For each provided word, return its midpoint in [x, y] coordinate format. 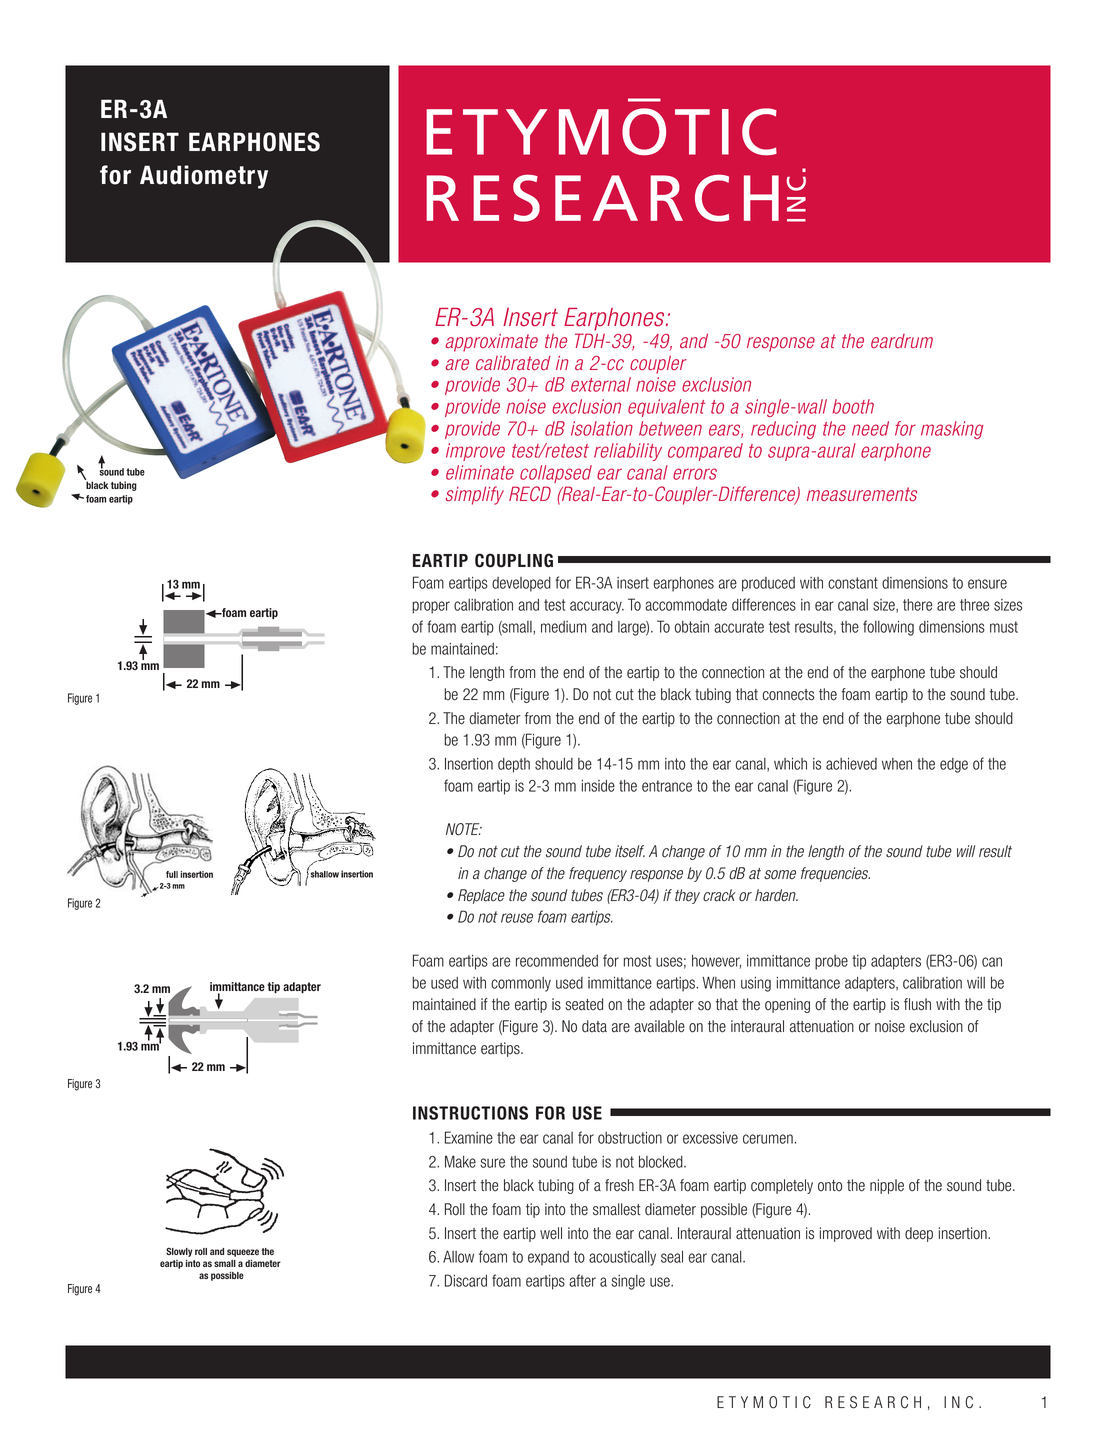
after [582, 1280]
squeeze [243, 1253]
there [917, 605]
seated [584, 1004]
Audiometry [204, 177]
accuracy [597, 607]
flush [917, 1004]
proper [431, 607]
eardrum [902, 341]
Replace [481, 896]
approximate [492, 343]
